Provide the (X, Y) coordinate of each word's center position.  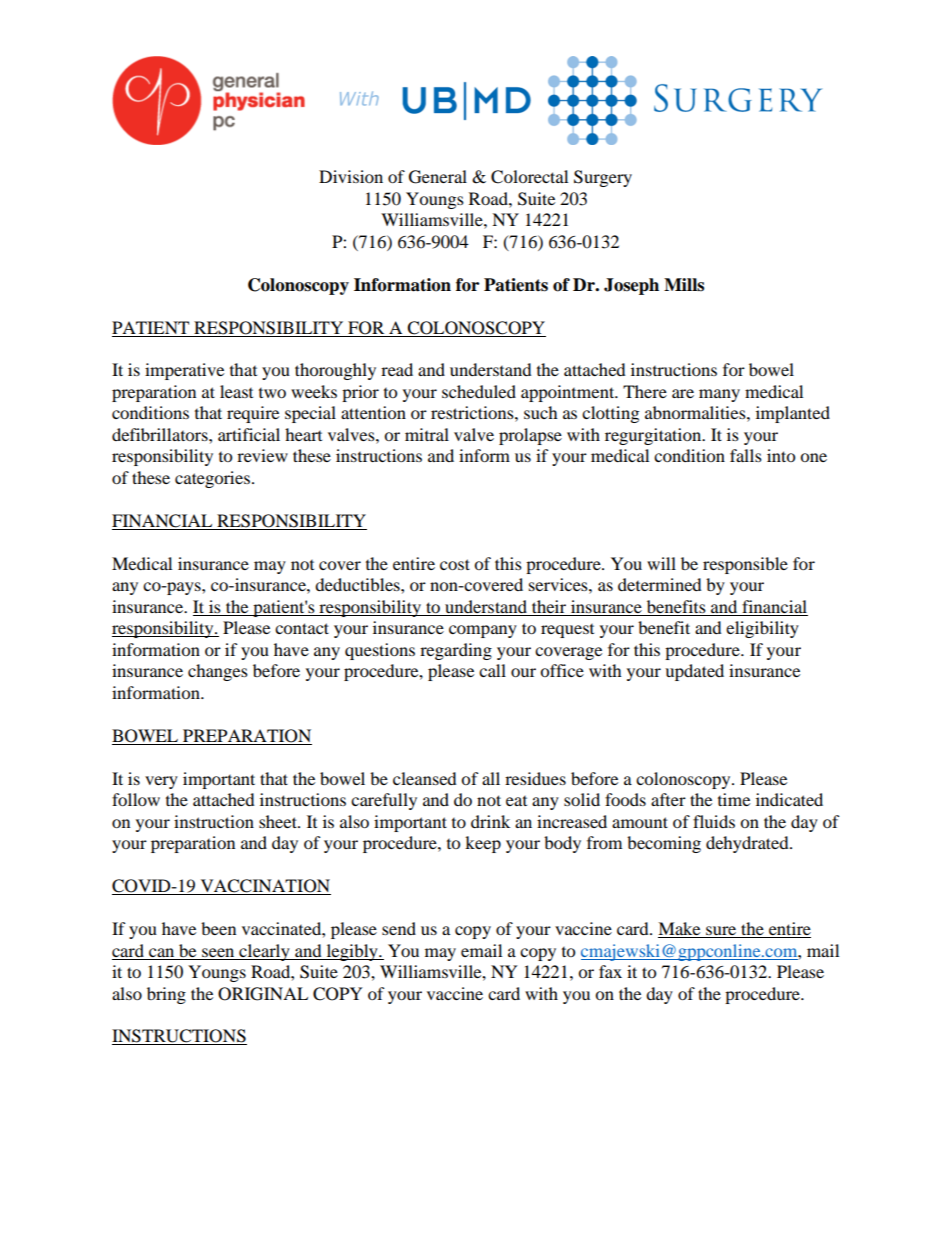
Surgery (603, 178)
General (438, 177)
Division (351, 176)
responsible (745, 565)
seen (218, 952)
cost (455, 564)
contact (302, 628)
